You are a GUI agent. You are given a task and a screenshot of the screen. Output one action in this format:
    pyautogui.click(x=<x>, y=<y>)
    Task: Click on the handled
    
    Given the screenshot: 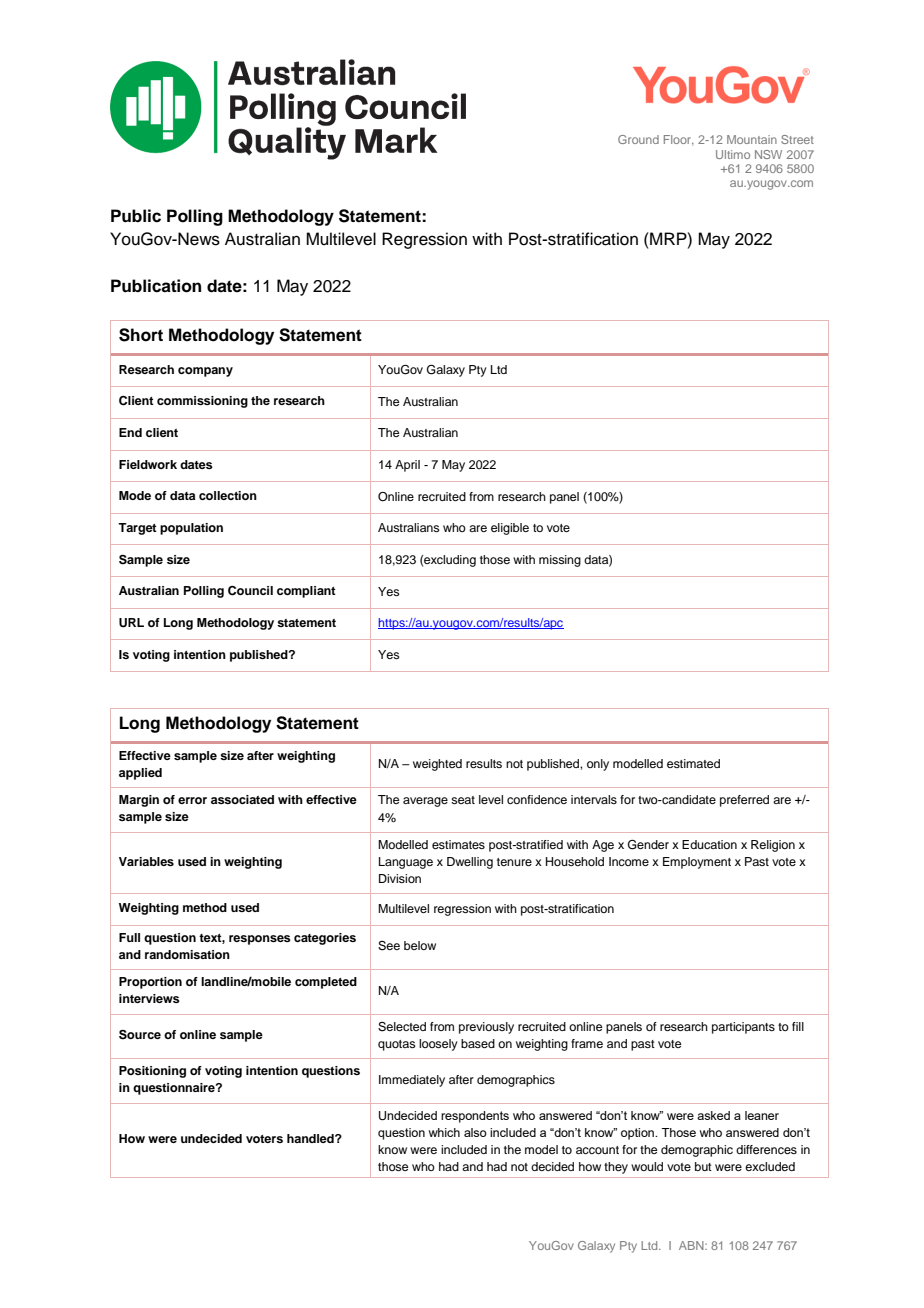 What is the action you would take?
    pyautogui.click(x=311, y=1138)
